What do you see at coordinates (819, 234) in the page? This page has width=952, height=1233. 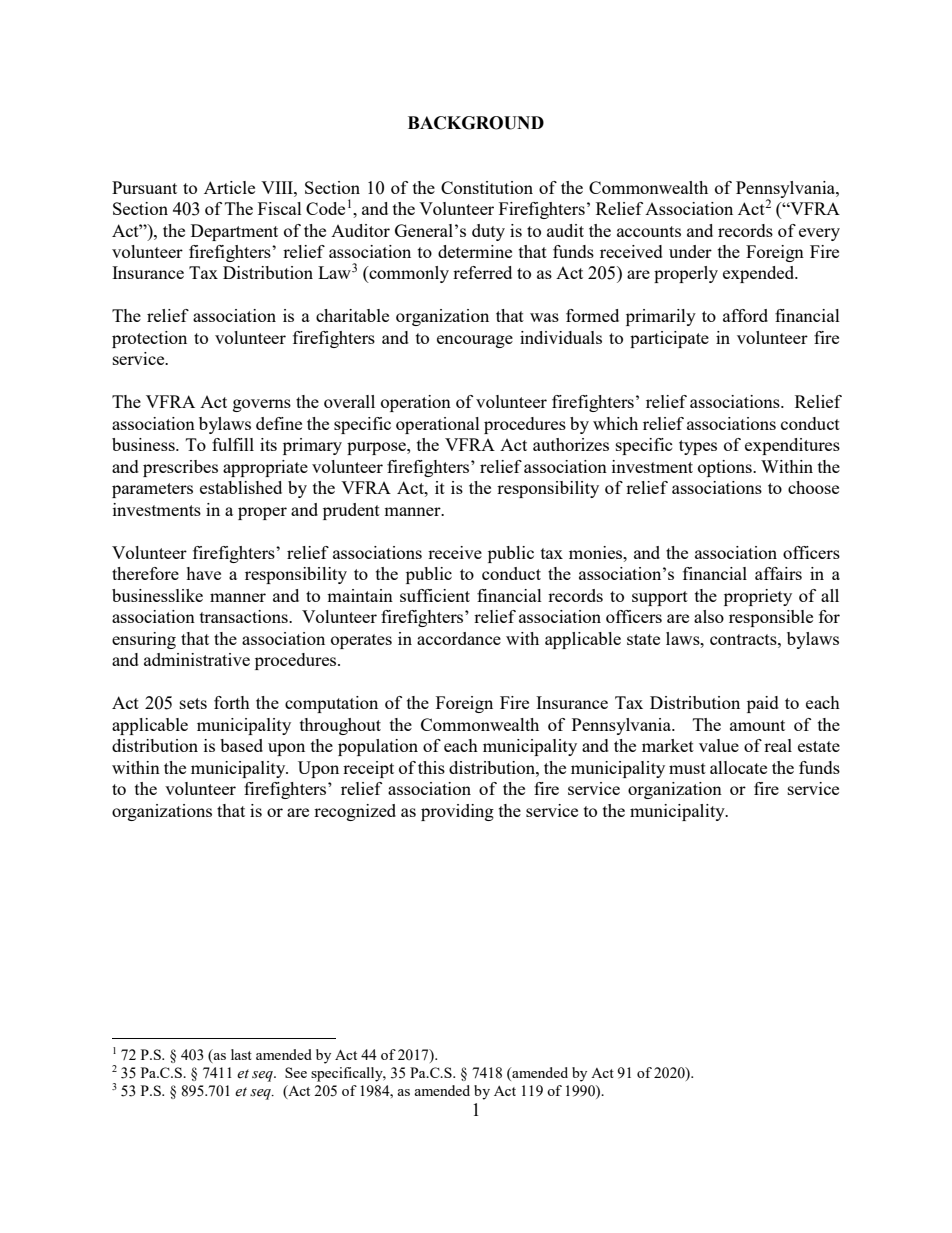 I see `every` at bounding box center [819, 234].
